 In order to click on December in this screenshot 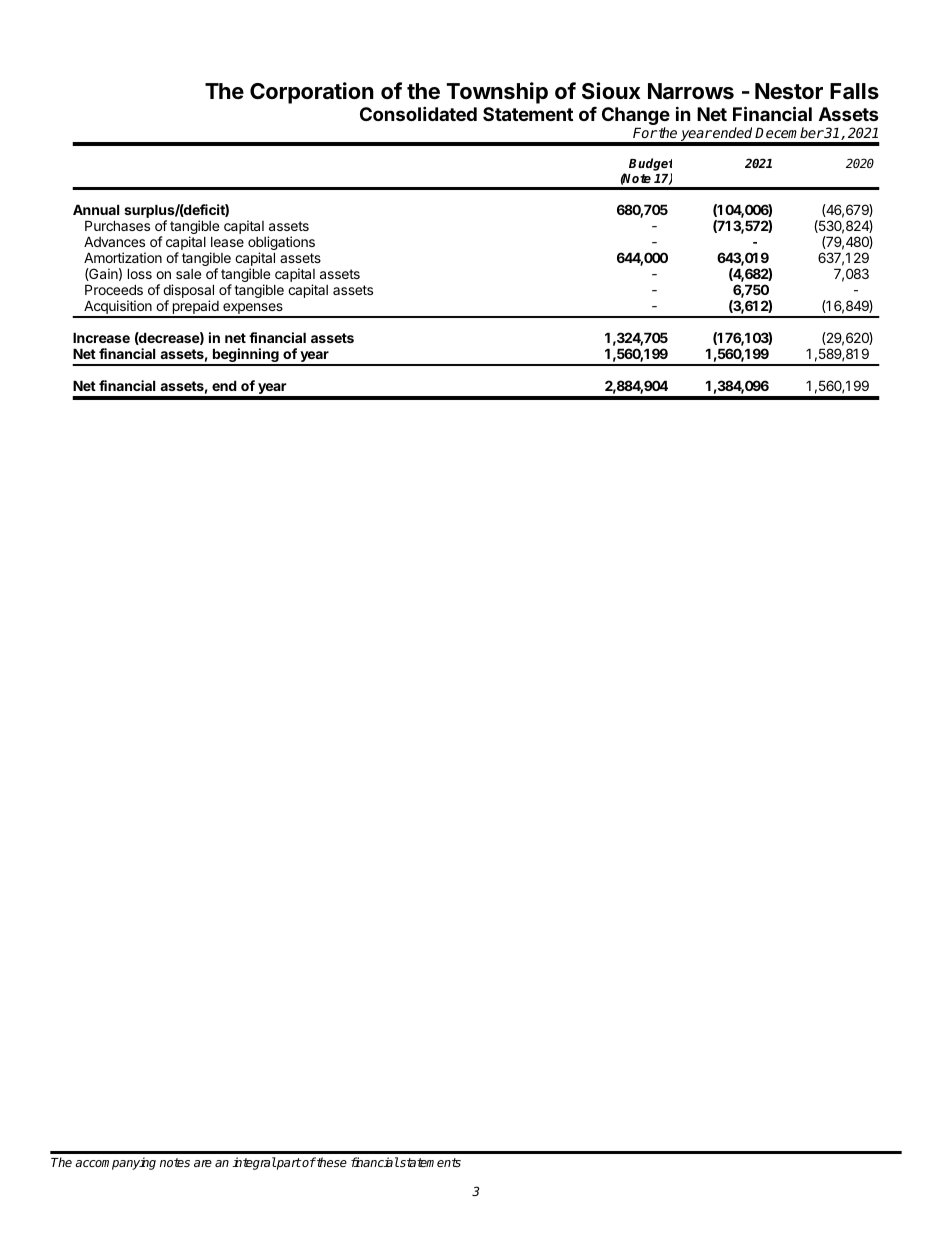, I will do `click(789, 132)`.
